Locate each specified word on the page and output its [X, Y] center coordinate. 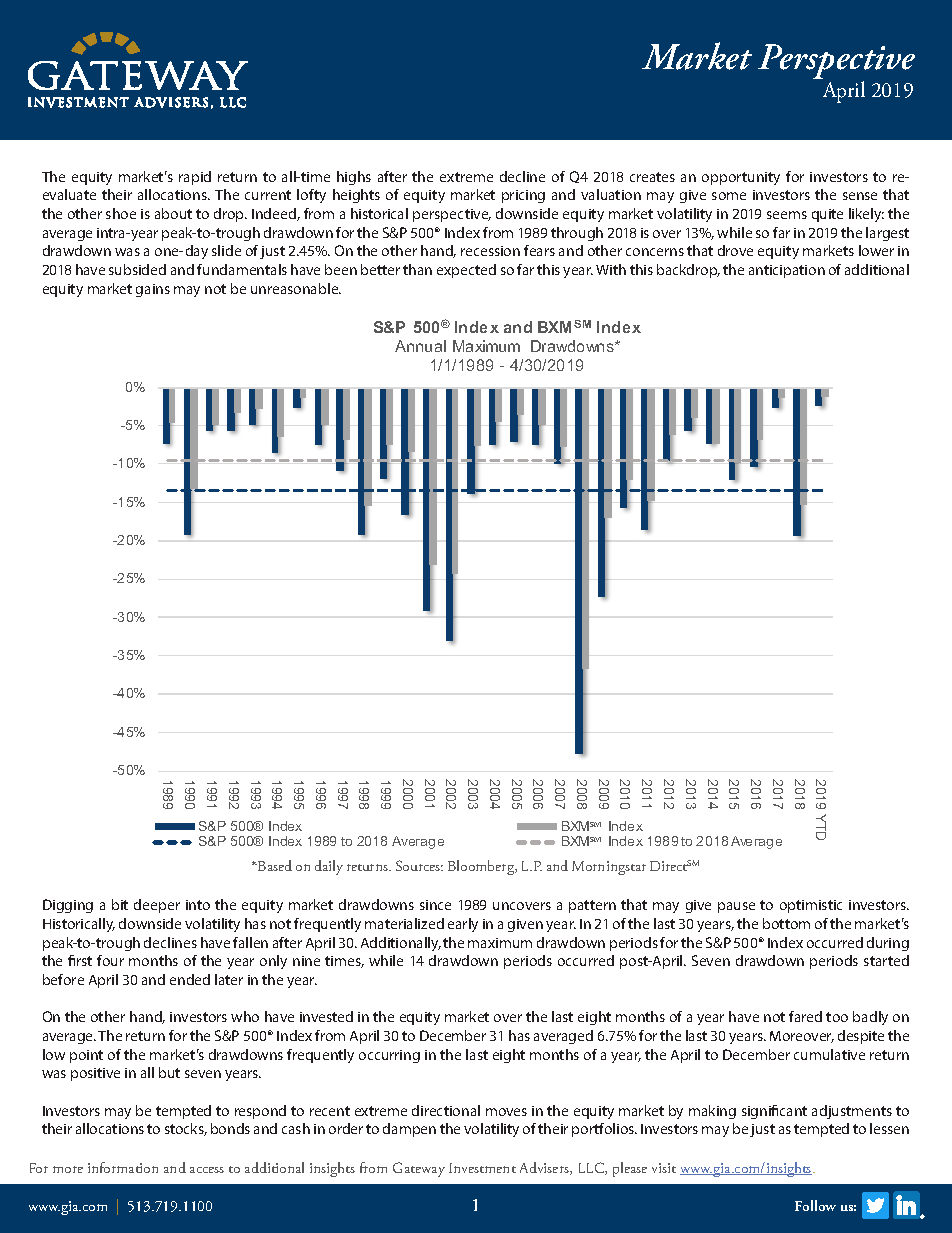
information [123, 1167]
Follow [815, 1205]
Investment [482, 1168]
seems [787, 215]
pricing [523, 196]
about [173, 213]
